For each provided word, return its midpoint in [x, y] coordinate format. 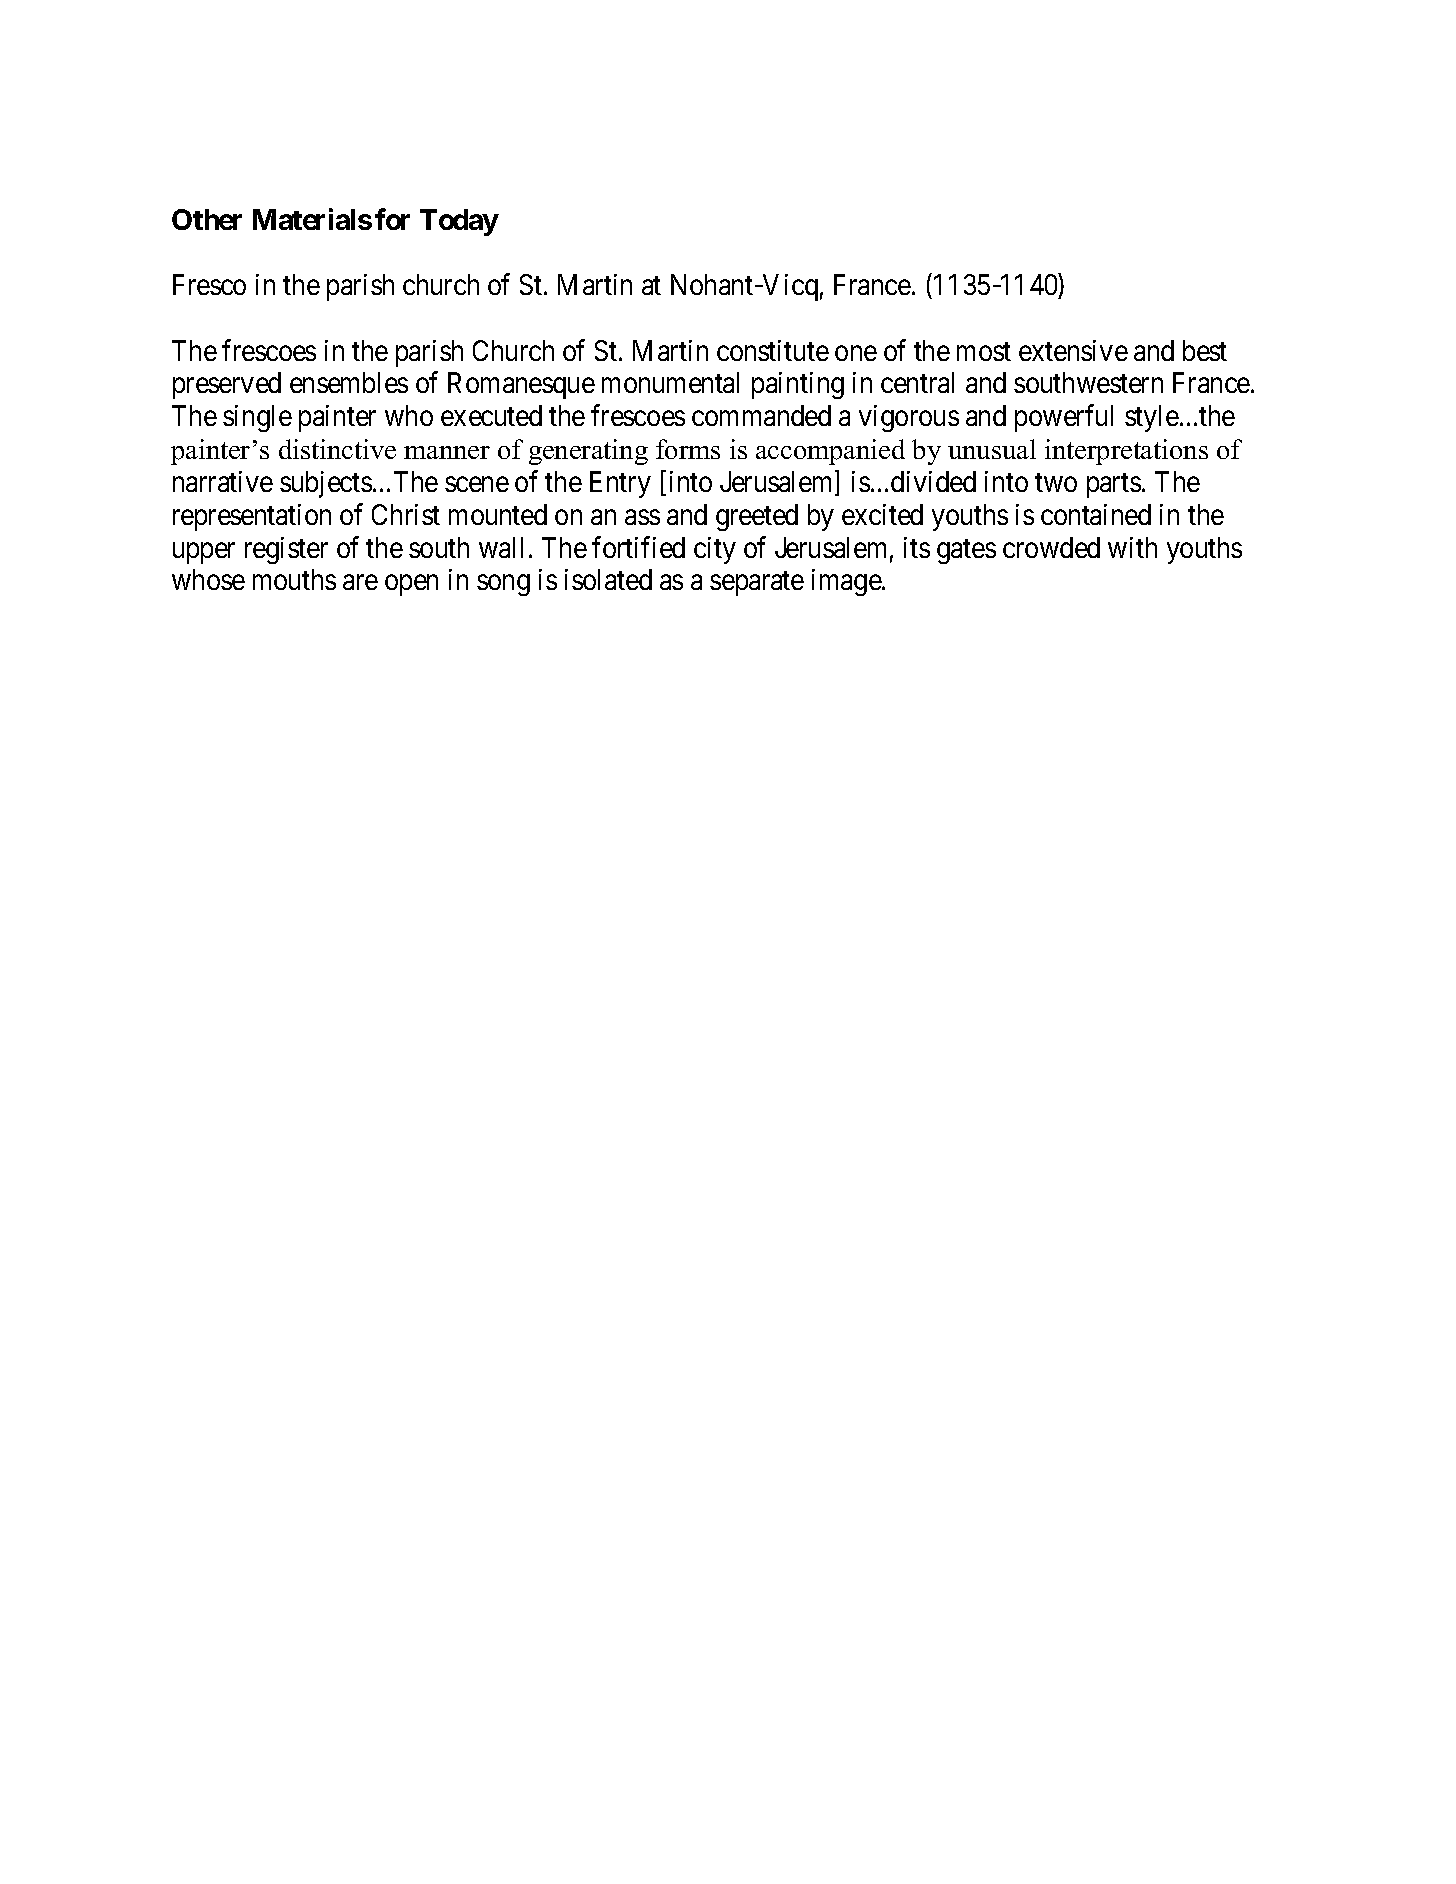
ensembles [349, 382]
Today [459, 222]
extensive [1073, 350]
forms [688, 449]
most [984, 351]
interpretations [1126, 452]
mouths [294, 579]
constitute [773, 350]
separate [757, 584]
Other [207, 219]
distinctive [337, 449]
